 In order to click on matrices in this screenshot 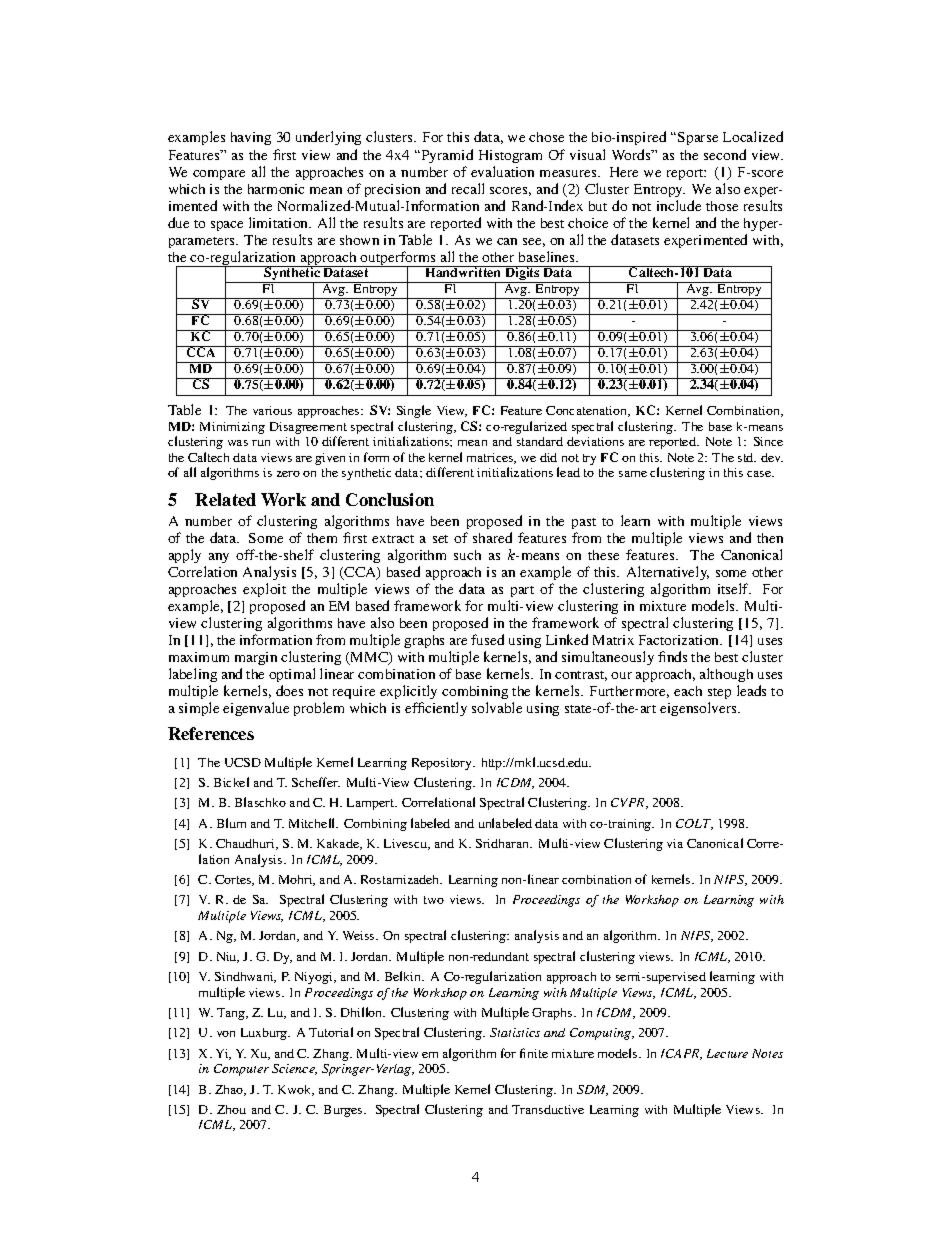, I will do `click(491, 458)`.
